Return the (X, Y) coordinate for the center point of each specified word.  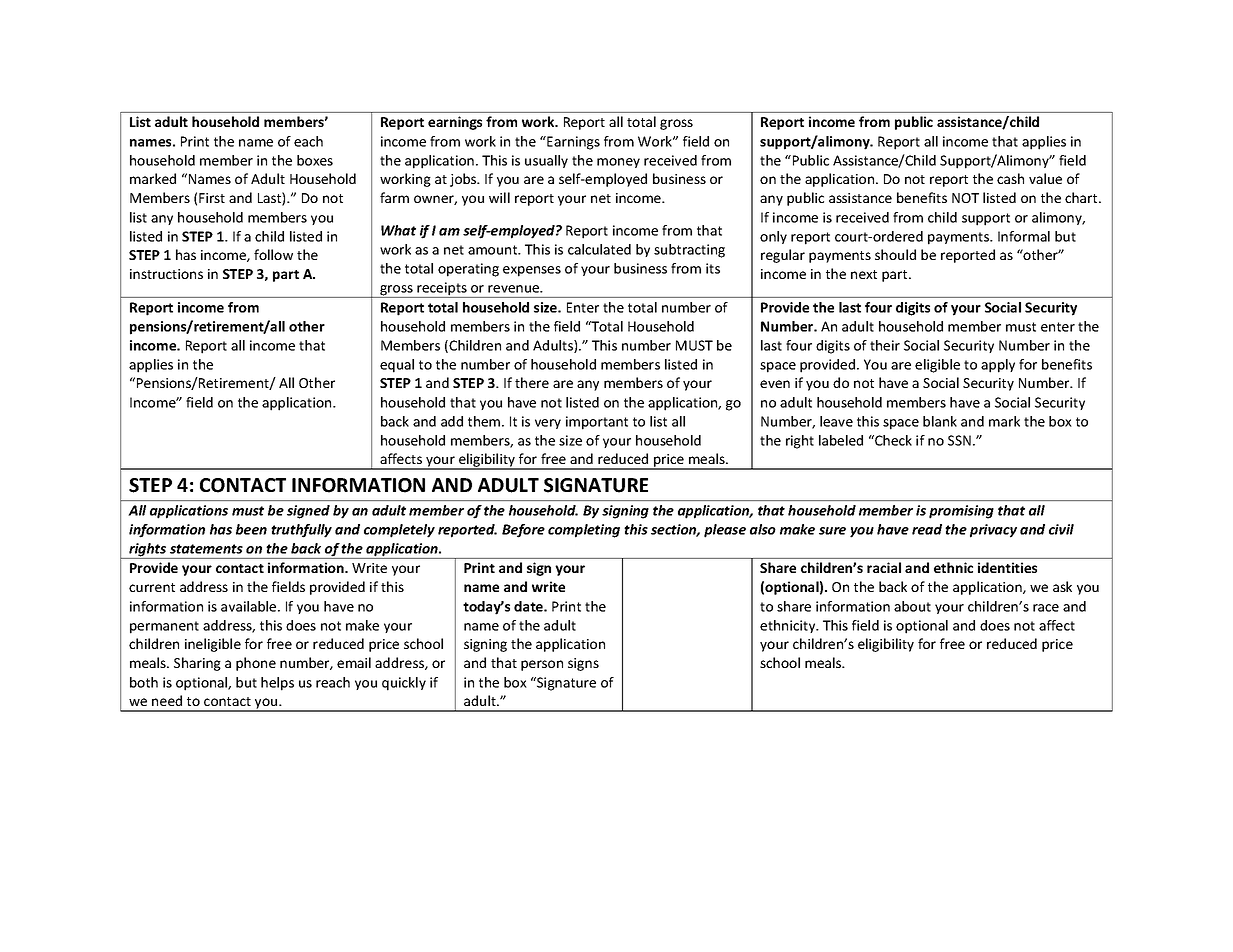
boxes (315, 160)
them (485, 421)
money (618, 163)
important (597, 423)
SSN (959, 440)
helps (277, 684)
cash (1010, 178)
